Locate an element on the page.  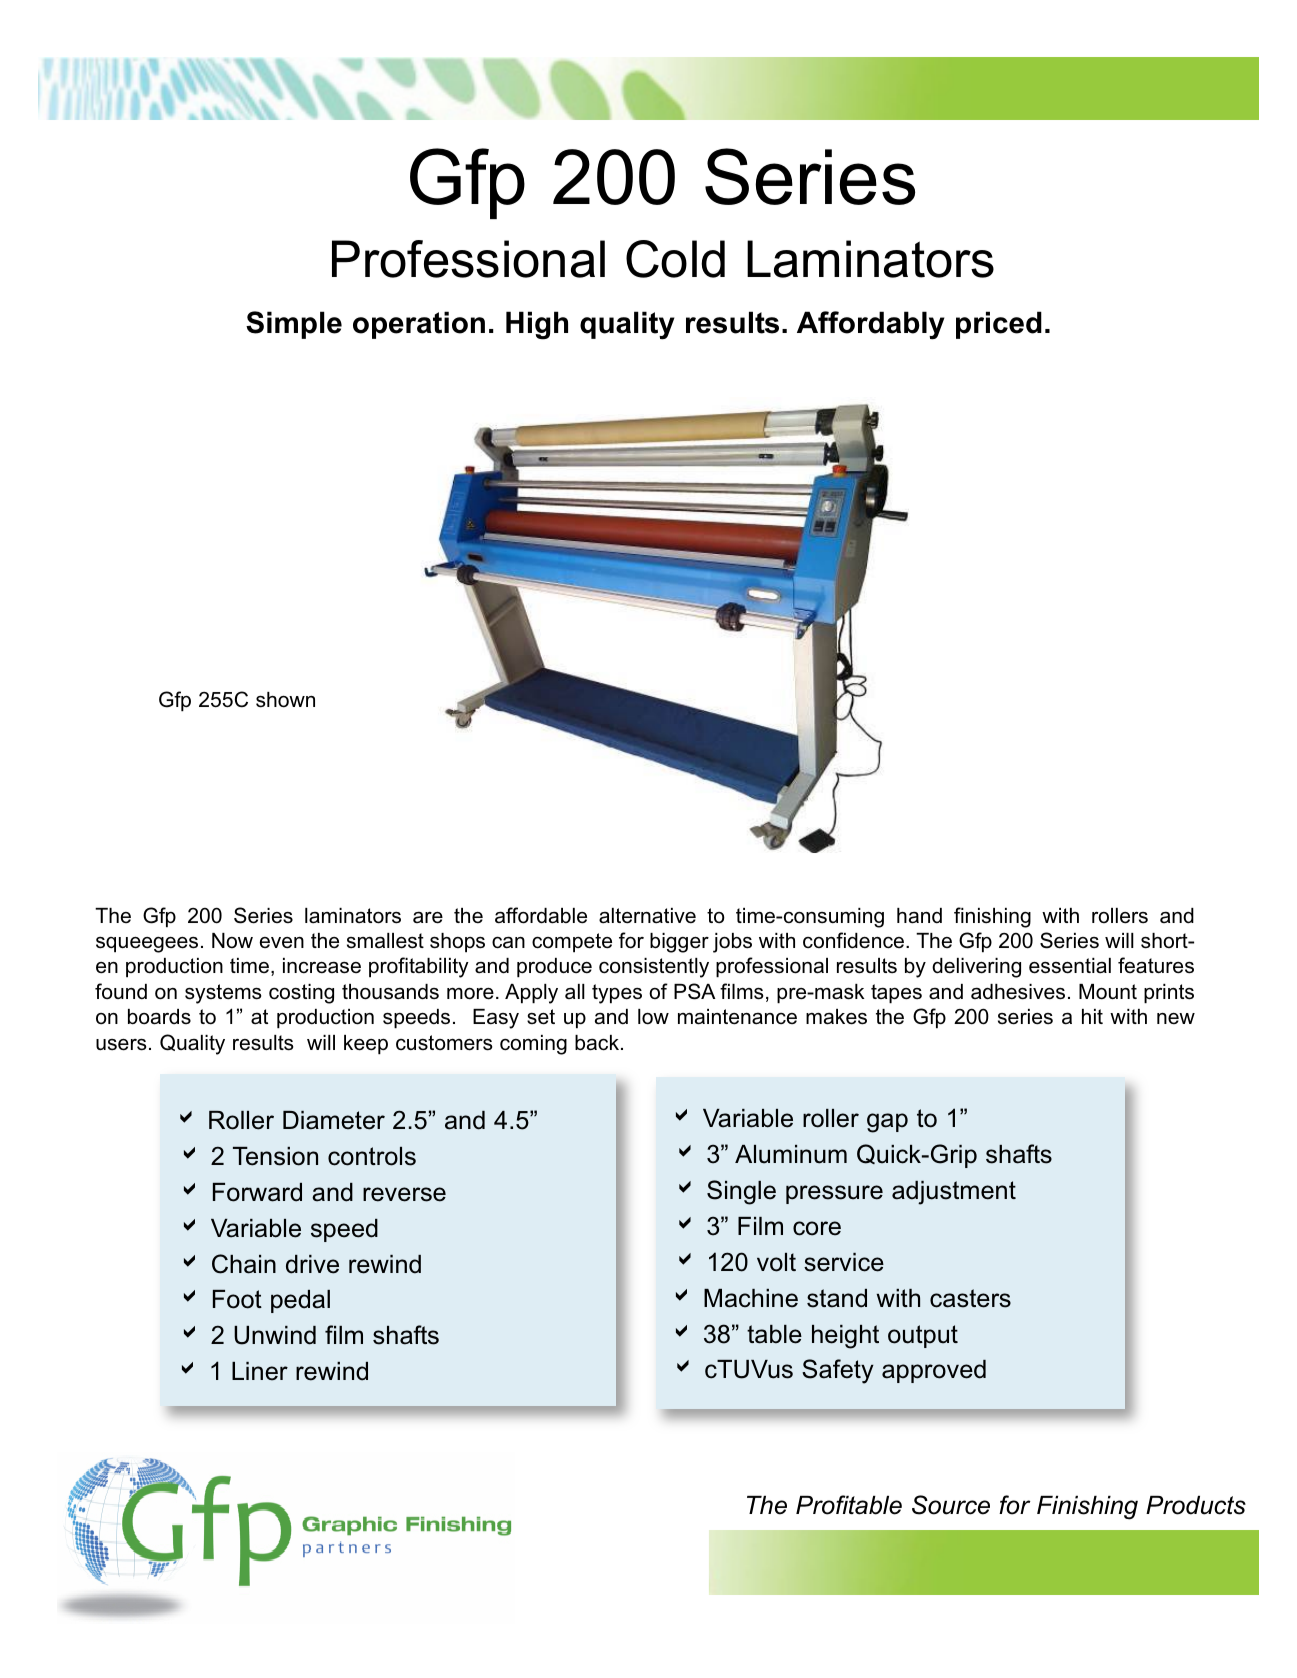
essential is located at coordinates (1070, 966).
